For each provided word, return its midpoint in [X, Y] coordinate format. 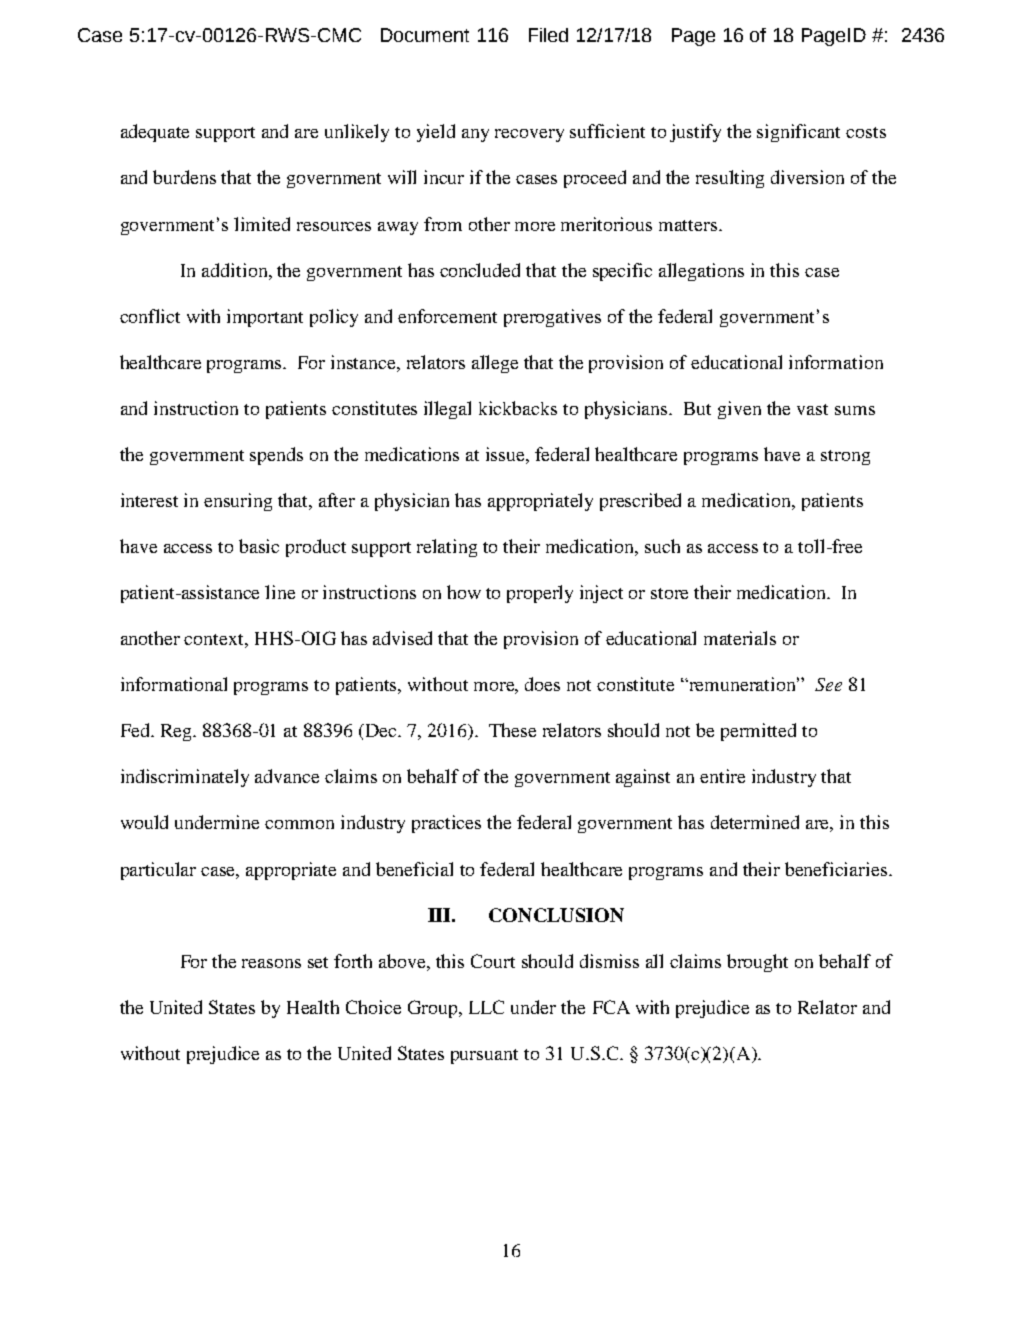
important [265, 318]
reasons [271, 963]
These [512, 730]
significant [798, 133]
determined [755, 822]
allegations [701, 272]
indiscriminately [185, 778]
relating [447, 548]
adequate [155, 133]
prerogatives [552, 318]
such [662, 546]
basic [259, 546]
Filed [548, 35]
